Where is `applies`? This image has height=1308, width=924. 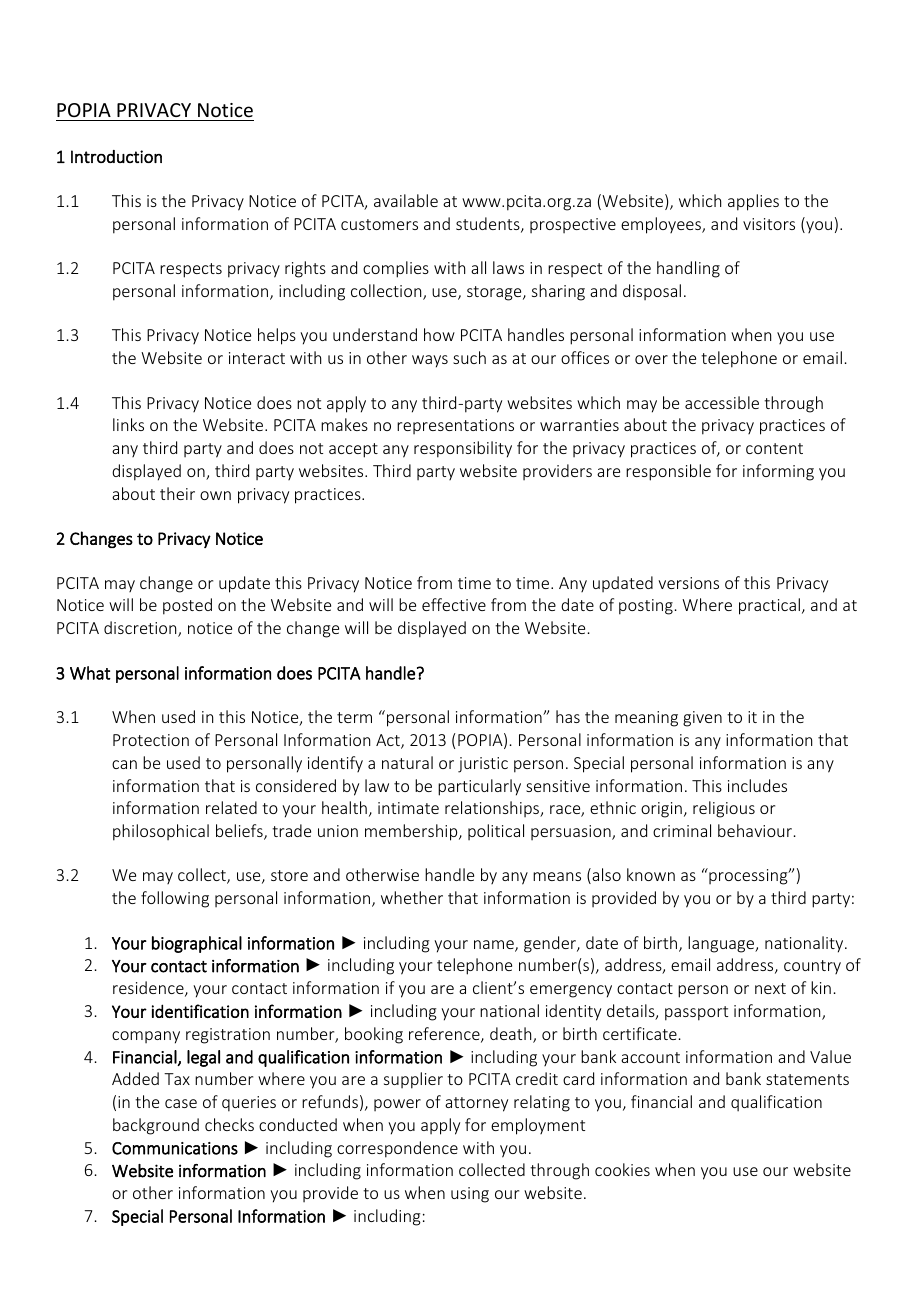 applies is located at coordinates (753, 202).
